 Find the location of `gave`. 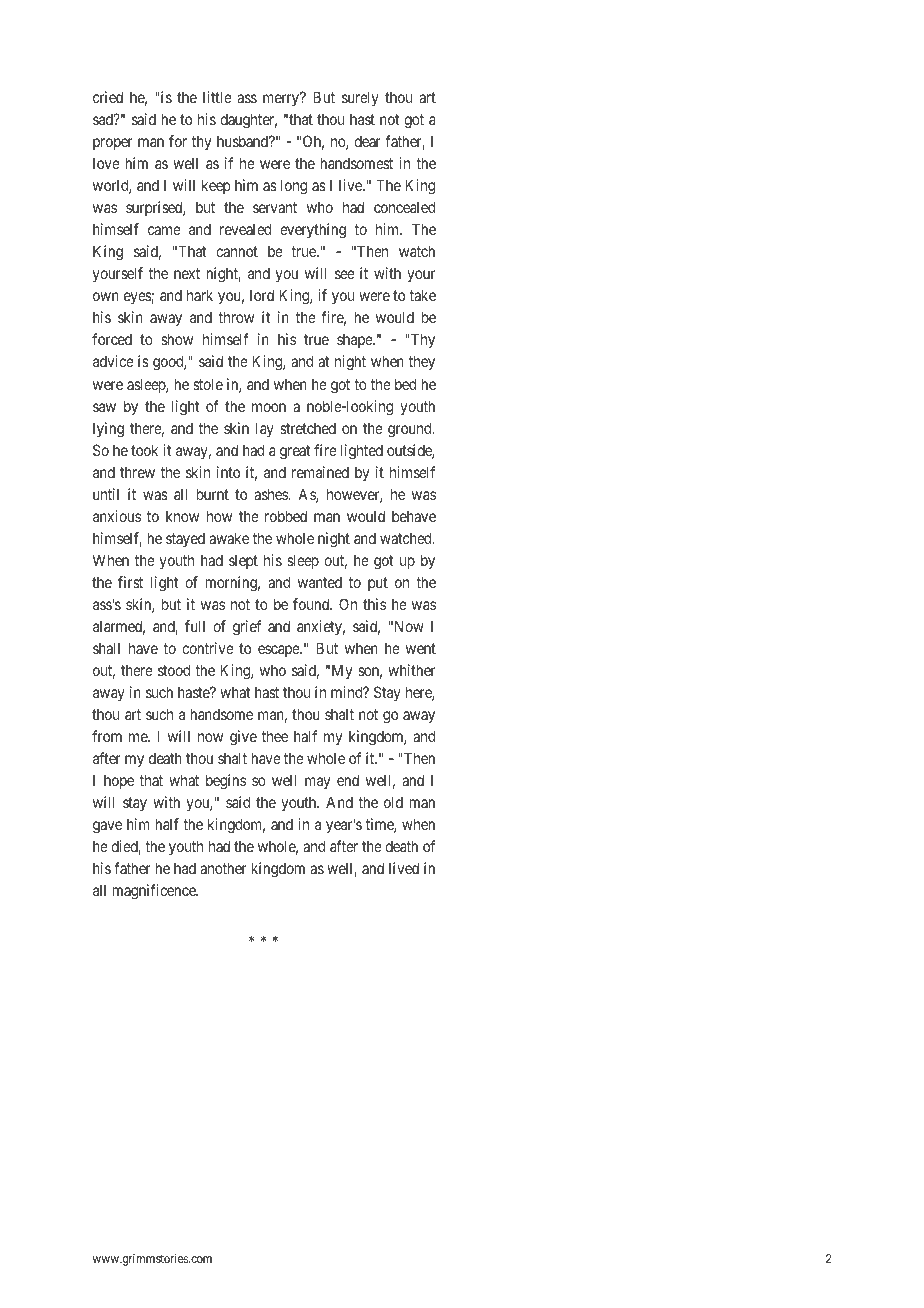

gave is located at coordinates (107, 827).
